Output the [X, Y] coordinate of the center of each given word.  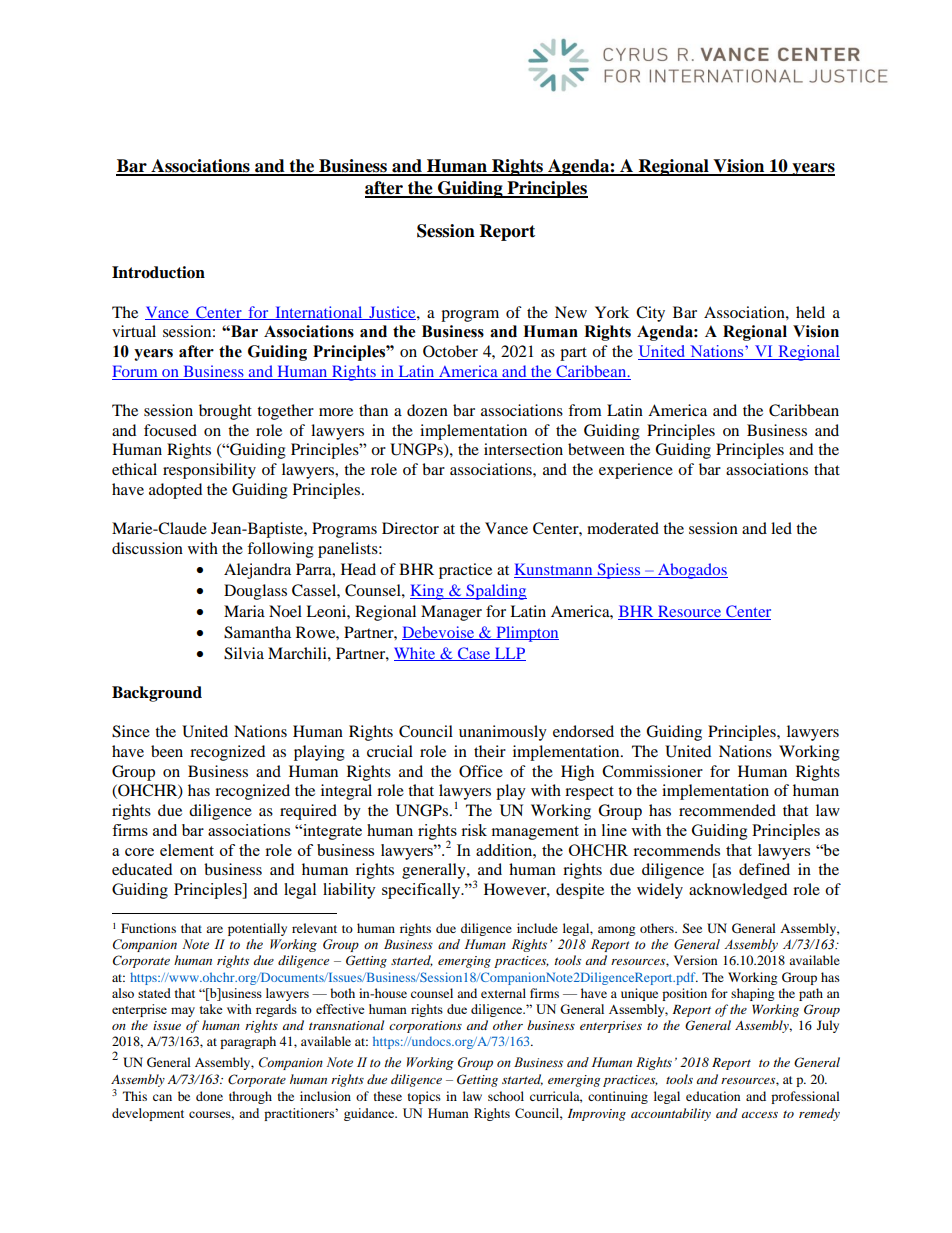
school [506, 1096]
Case [474, 654]
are [214, 929]
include [537, 928]
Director [410, 528]
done [209, 1096]
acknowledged [738, 891]
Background [157, 694]
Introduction [158, 272]
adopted [175, 491]
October [450, 351]
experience [636, 471]
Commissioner [652, 771]
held [810, 312]
